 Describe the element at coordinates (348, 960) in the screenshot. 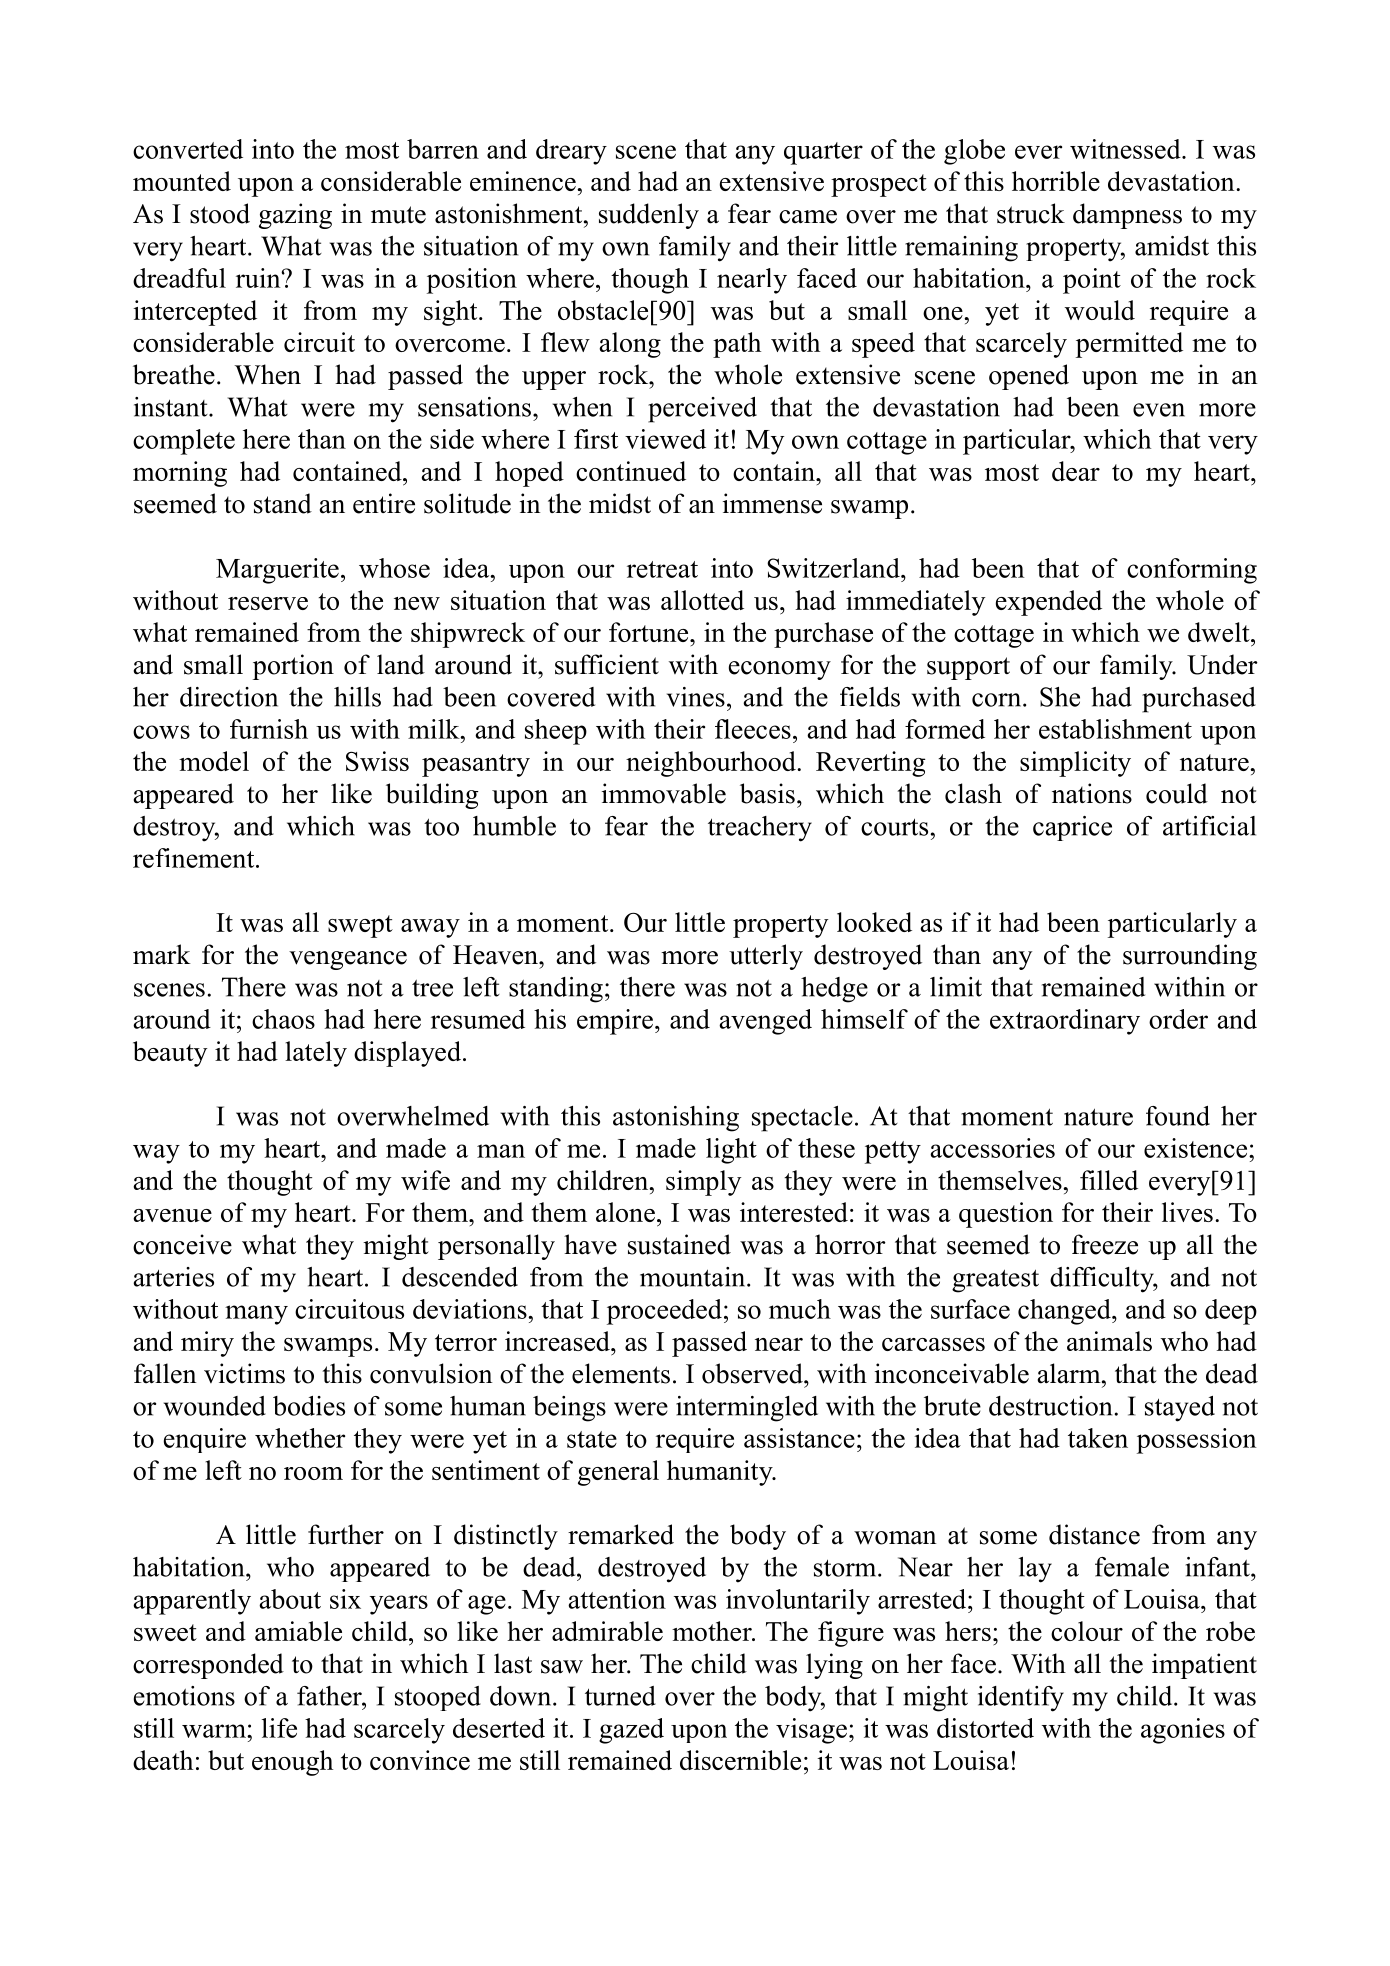

I see `vengeance` at that location.
